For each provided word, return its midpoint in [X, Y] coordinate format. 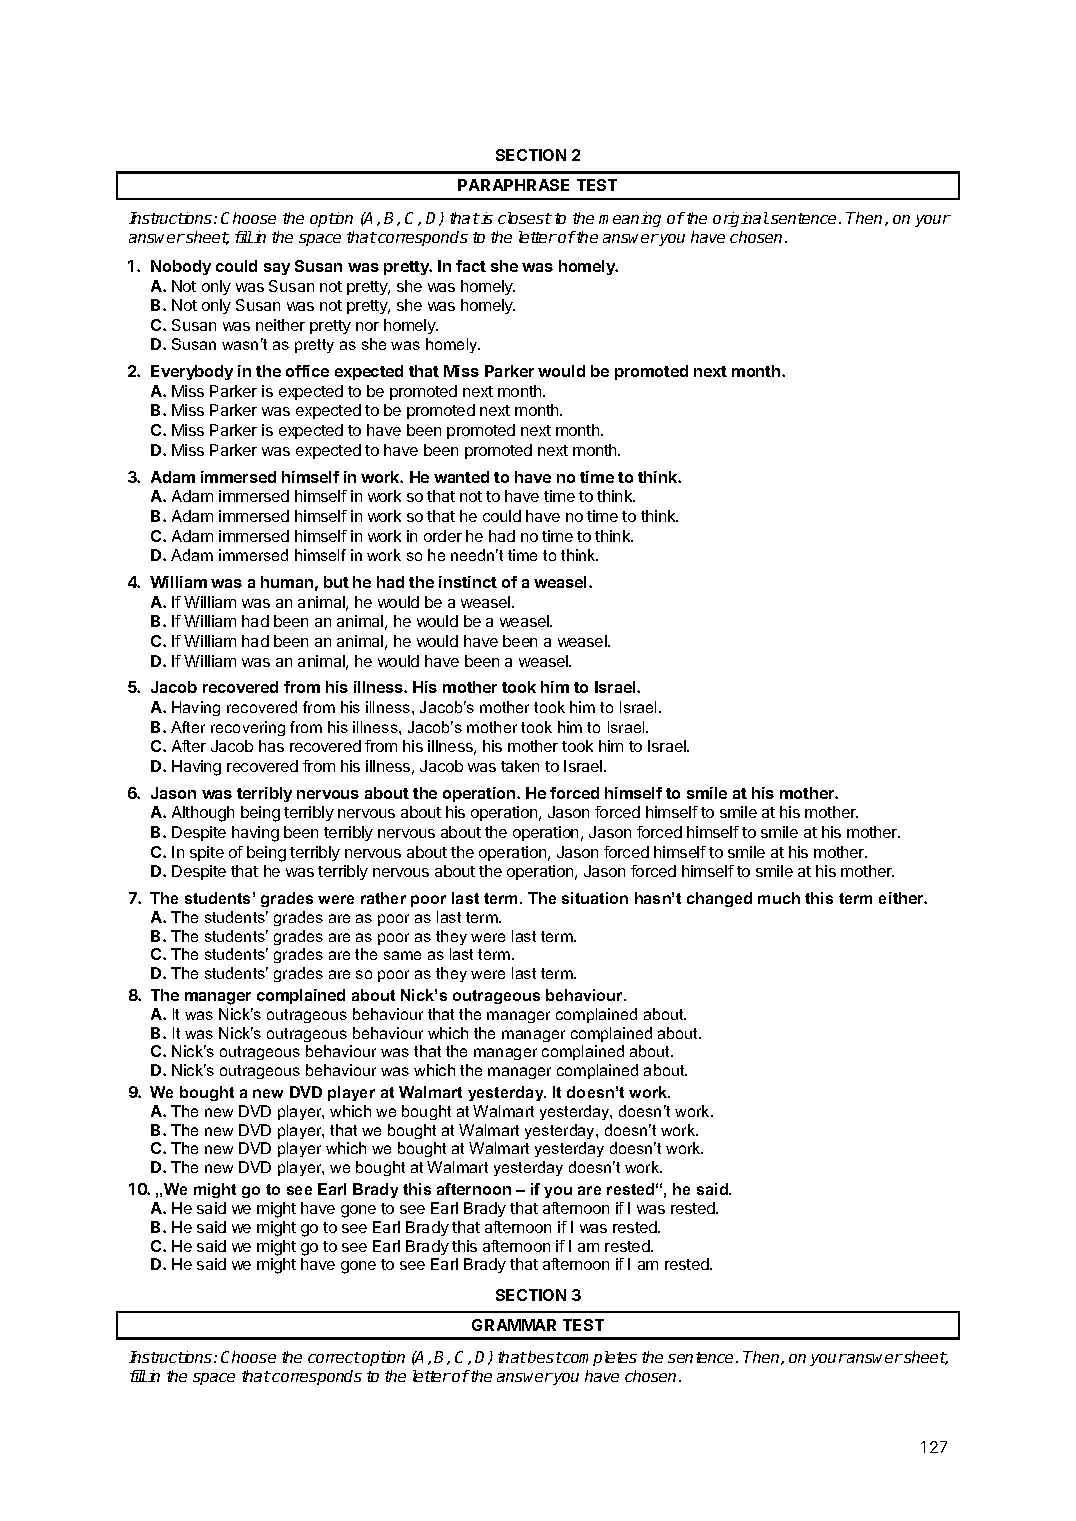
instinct [468, 582]
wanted [461, 477]
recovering [248, 728]
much [779, 898]
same [402, 955]
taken [520, 766]
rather [383, 898]
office [307, 371]
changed [719, 899]
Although [203, 814]
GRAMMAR [514, 1325]
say [277, 269]
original [741, 219]
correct [334, 1357]
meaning [630, 219]
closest [525, 218]
